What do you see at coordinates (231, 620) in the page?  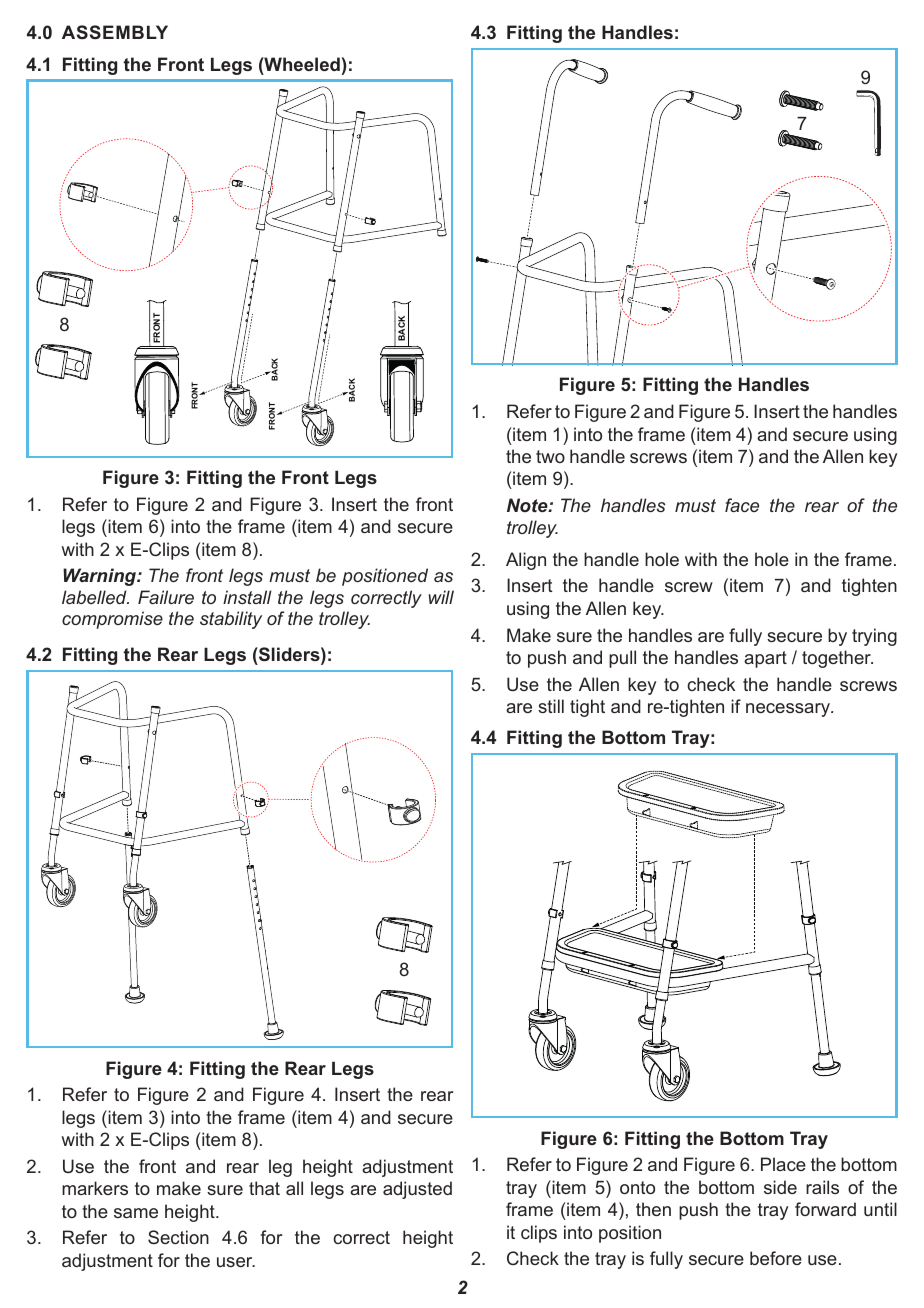 I see `stability` at bounding box center [231, 620].
